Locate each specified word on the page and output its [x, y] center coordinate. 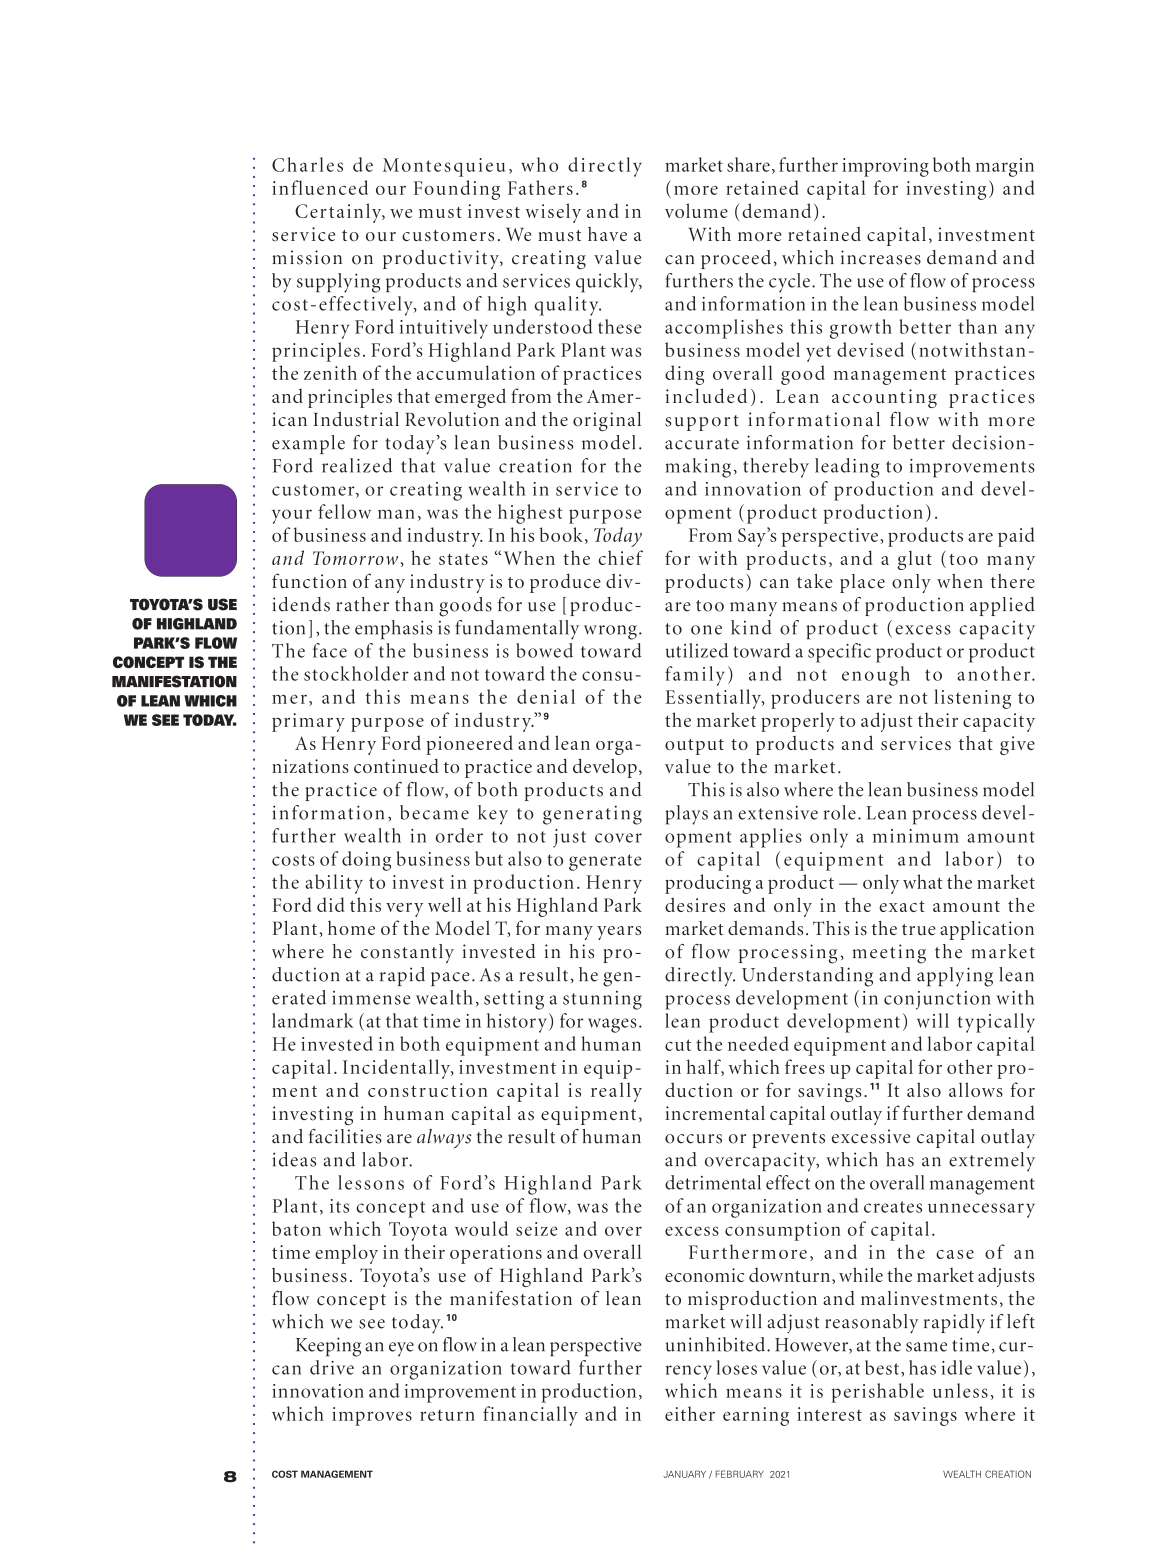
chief [620, 557]
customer [314, 491]
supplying [338, 283]
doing [366, 861]
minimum [916, 836]
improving [885, 167]
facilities [345, 1136]
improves [372, 1416]
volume [696, 210]
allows [976, 1089]
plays [686, 815]
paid [1016, 537]
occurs [693, 1139]
